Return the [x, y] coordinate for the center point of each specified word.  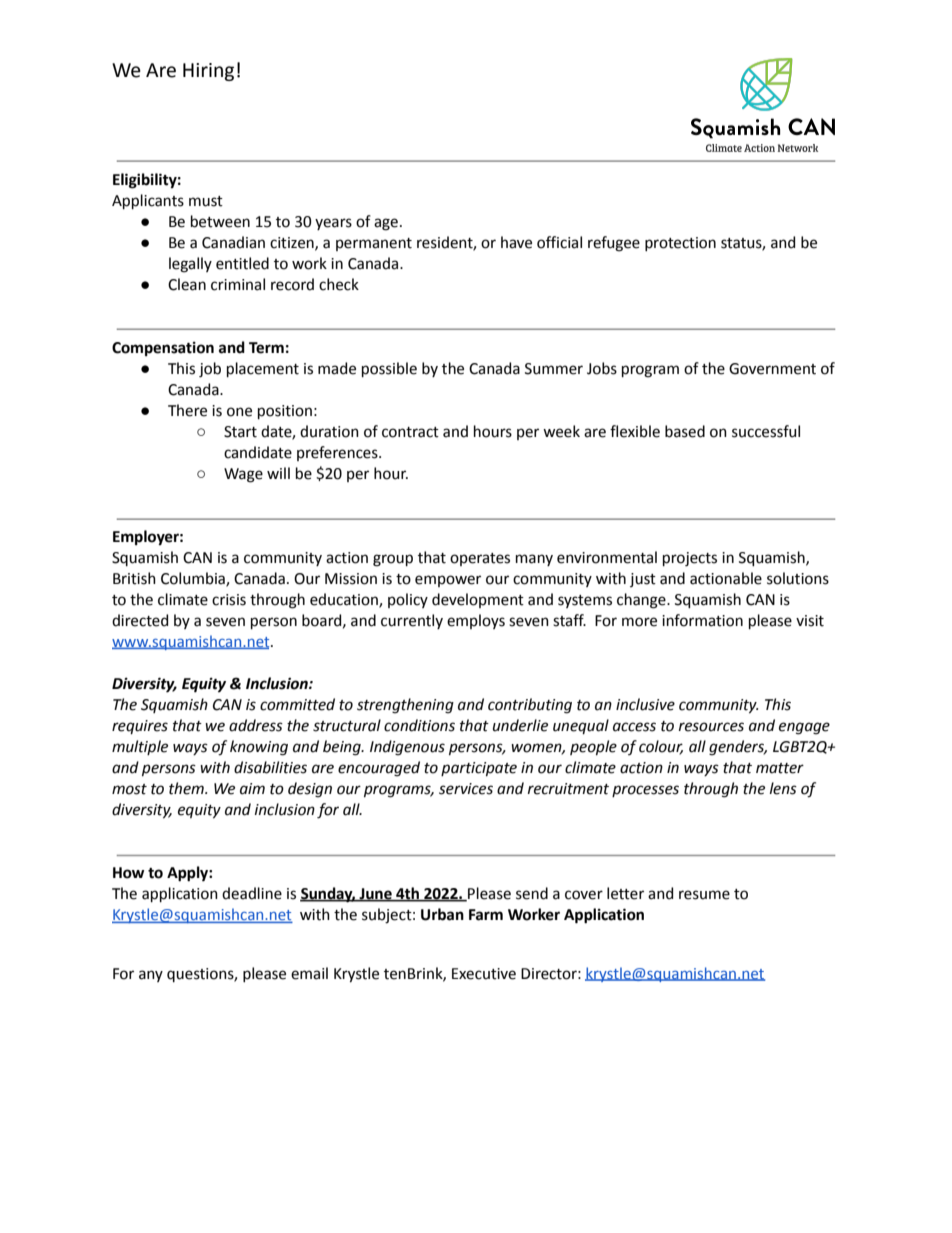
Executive [484, 974]
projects [690, 559]
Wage [243, 475]
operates [480, 559]
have [516, 242]
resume [704, 895]
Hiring [208, 72]
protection [680, 244]
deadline [252, 893]
